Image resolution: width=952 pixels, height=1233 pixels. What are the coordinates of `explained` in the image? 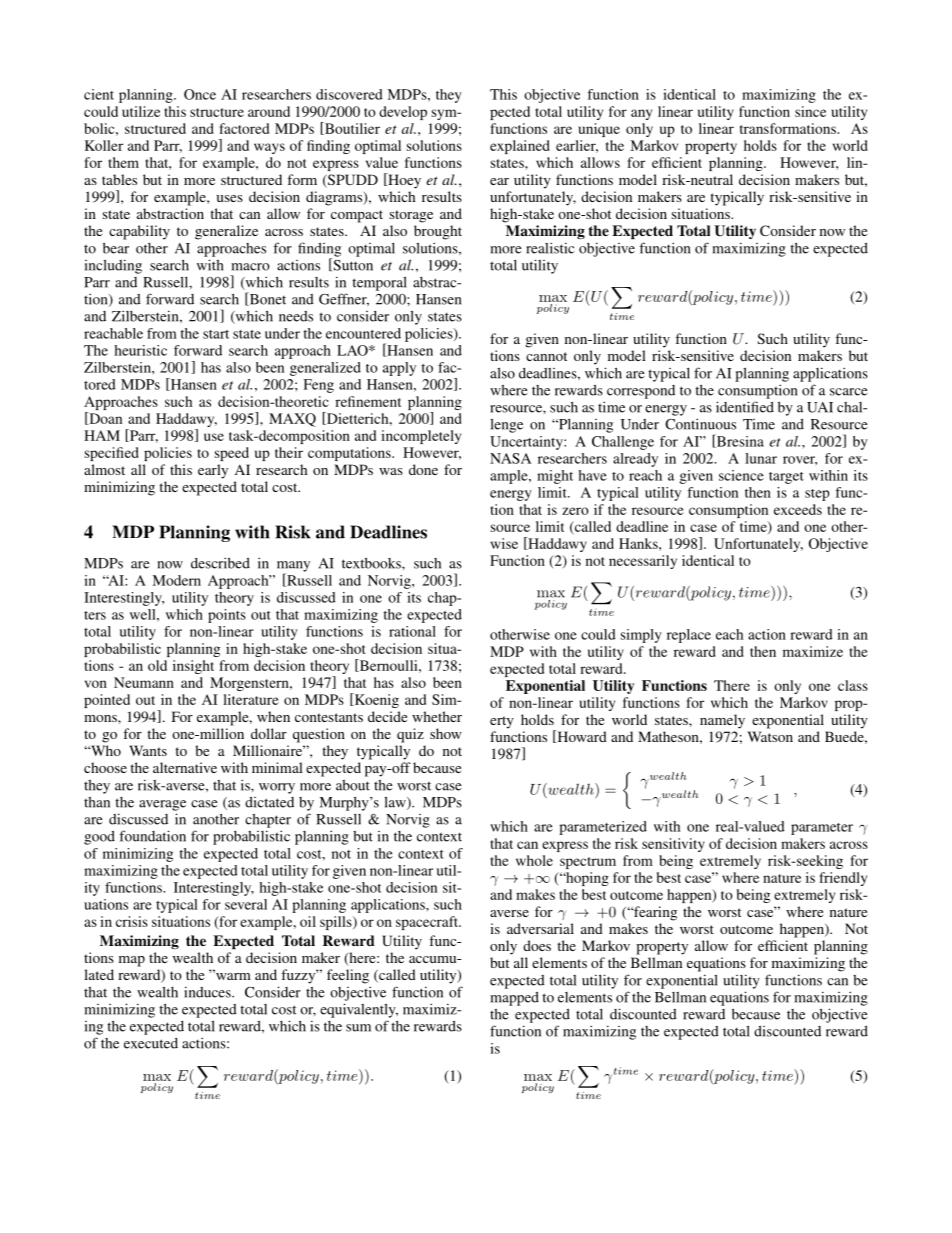 It's located at (520, 147).
